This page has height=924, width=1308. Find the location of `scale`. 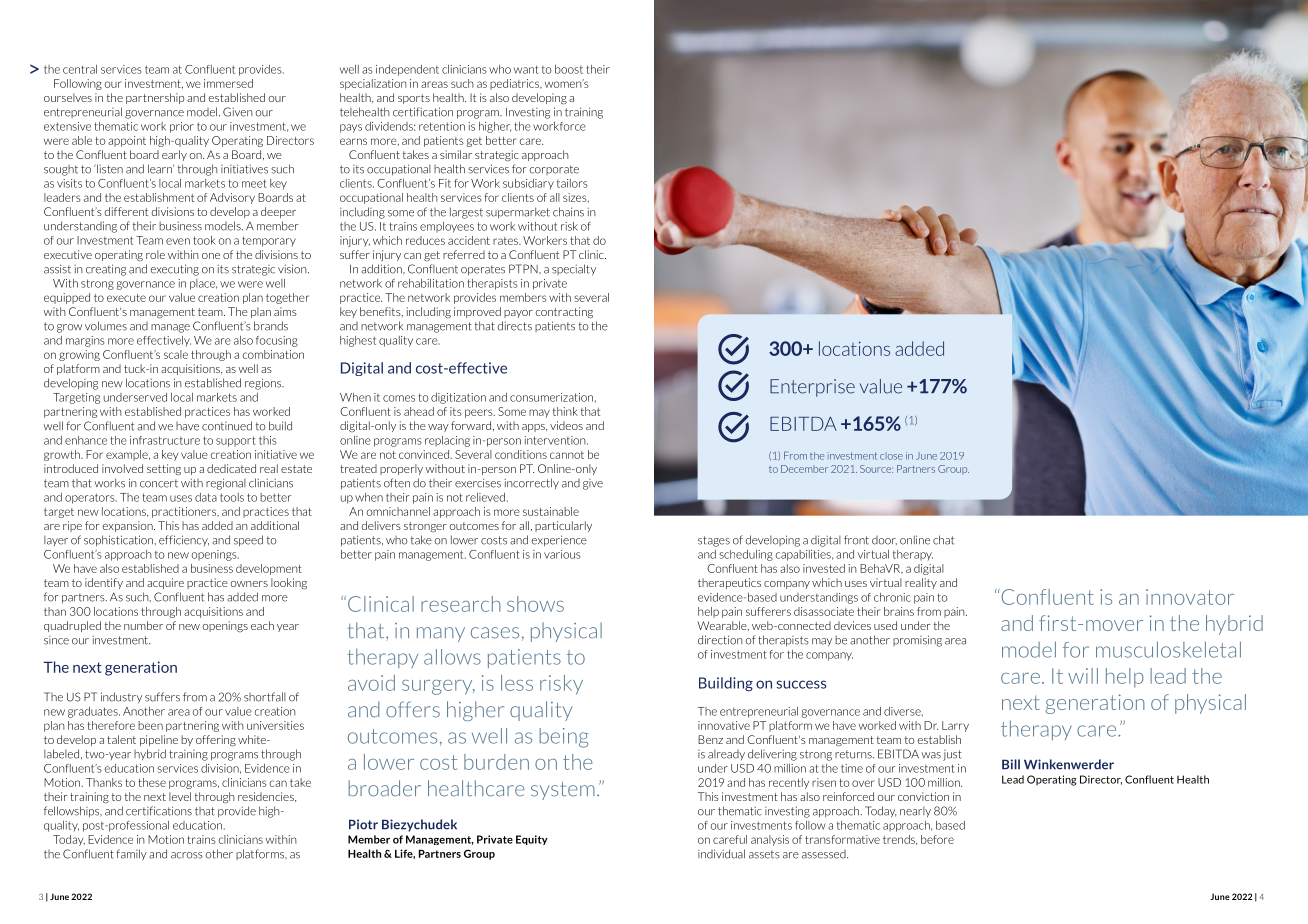

scale is located at coordinates (176, 354).
